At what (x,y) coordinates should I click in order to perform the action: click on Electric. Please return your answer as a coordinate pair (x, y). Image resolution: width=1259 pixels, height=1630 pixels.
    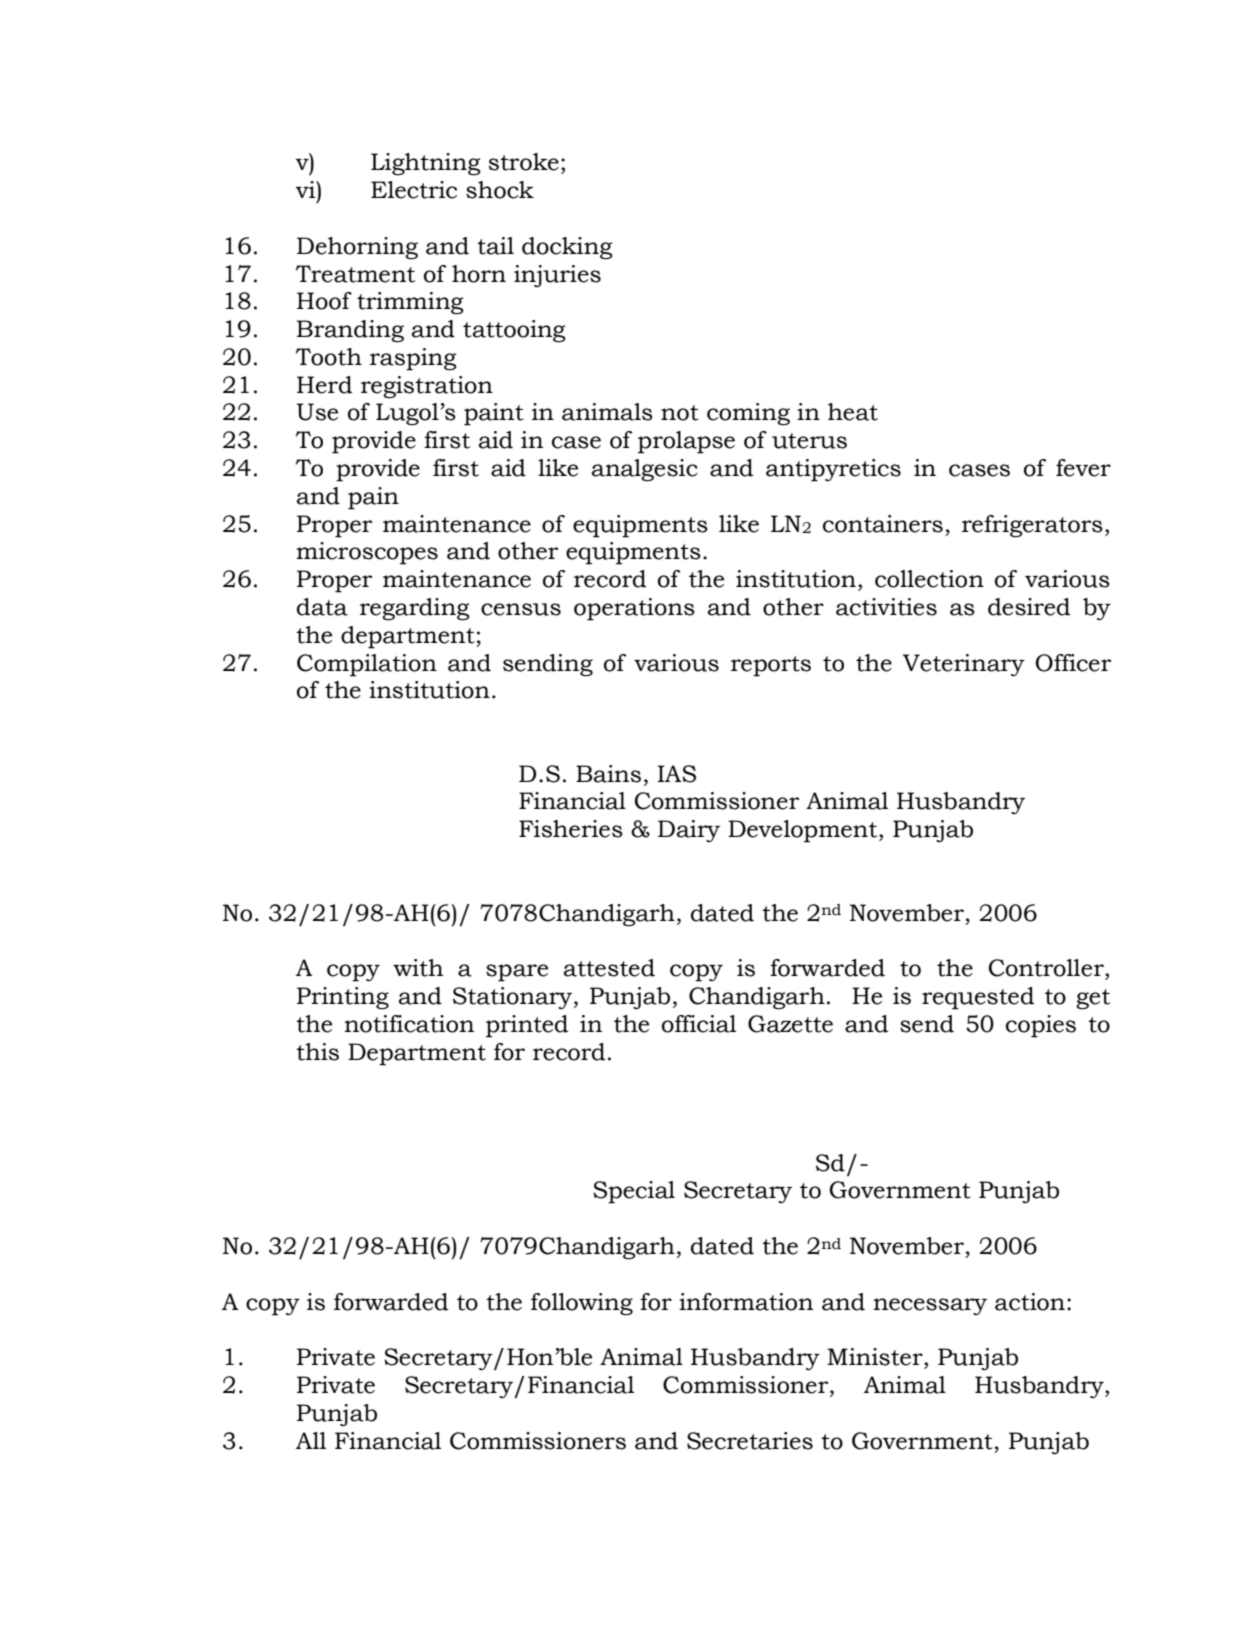
    Looking at the image, I should click on (414, 190).
